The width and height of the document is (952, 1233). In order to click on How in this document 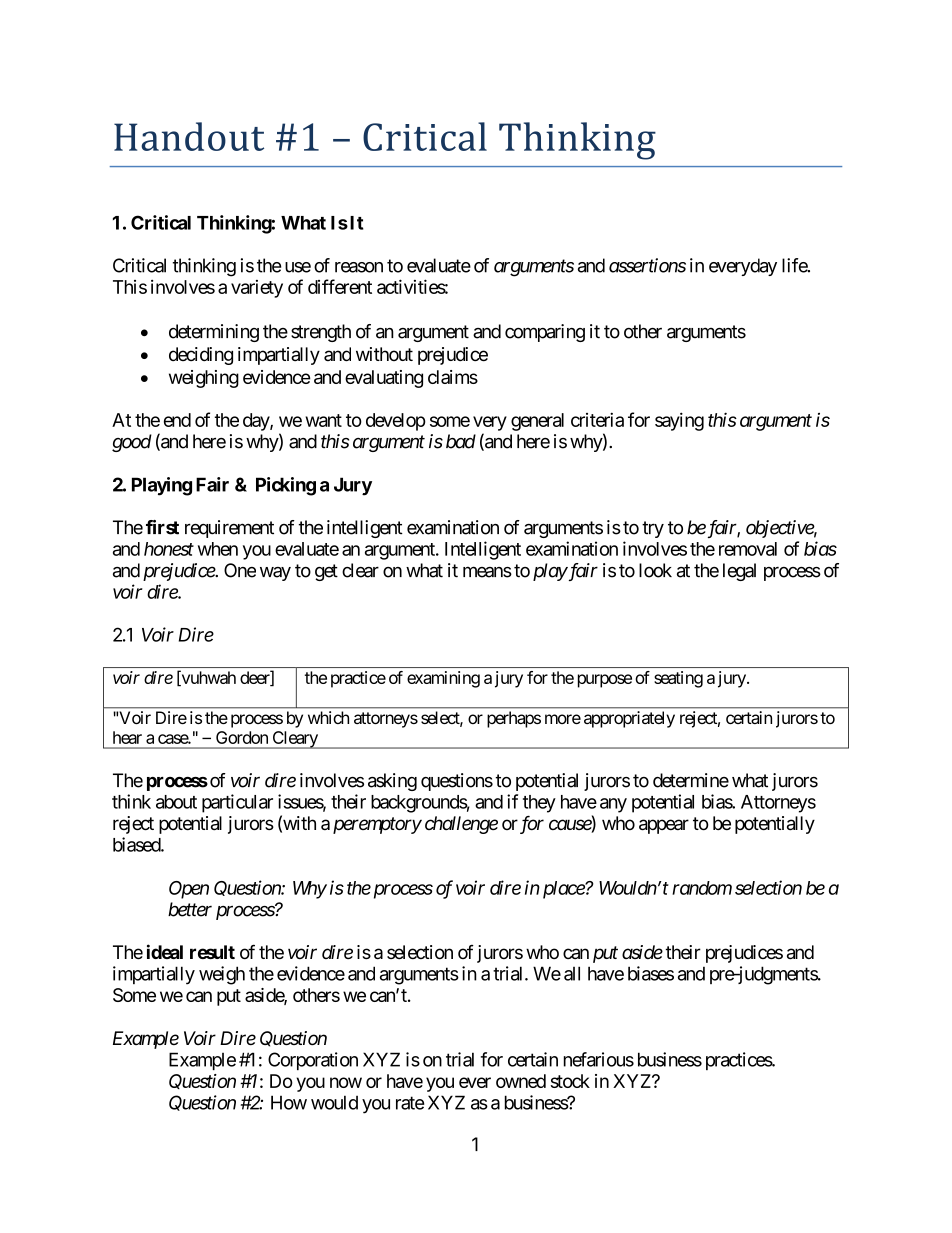, I will do `click(289, 1102)`.
